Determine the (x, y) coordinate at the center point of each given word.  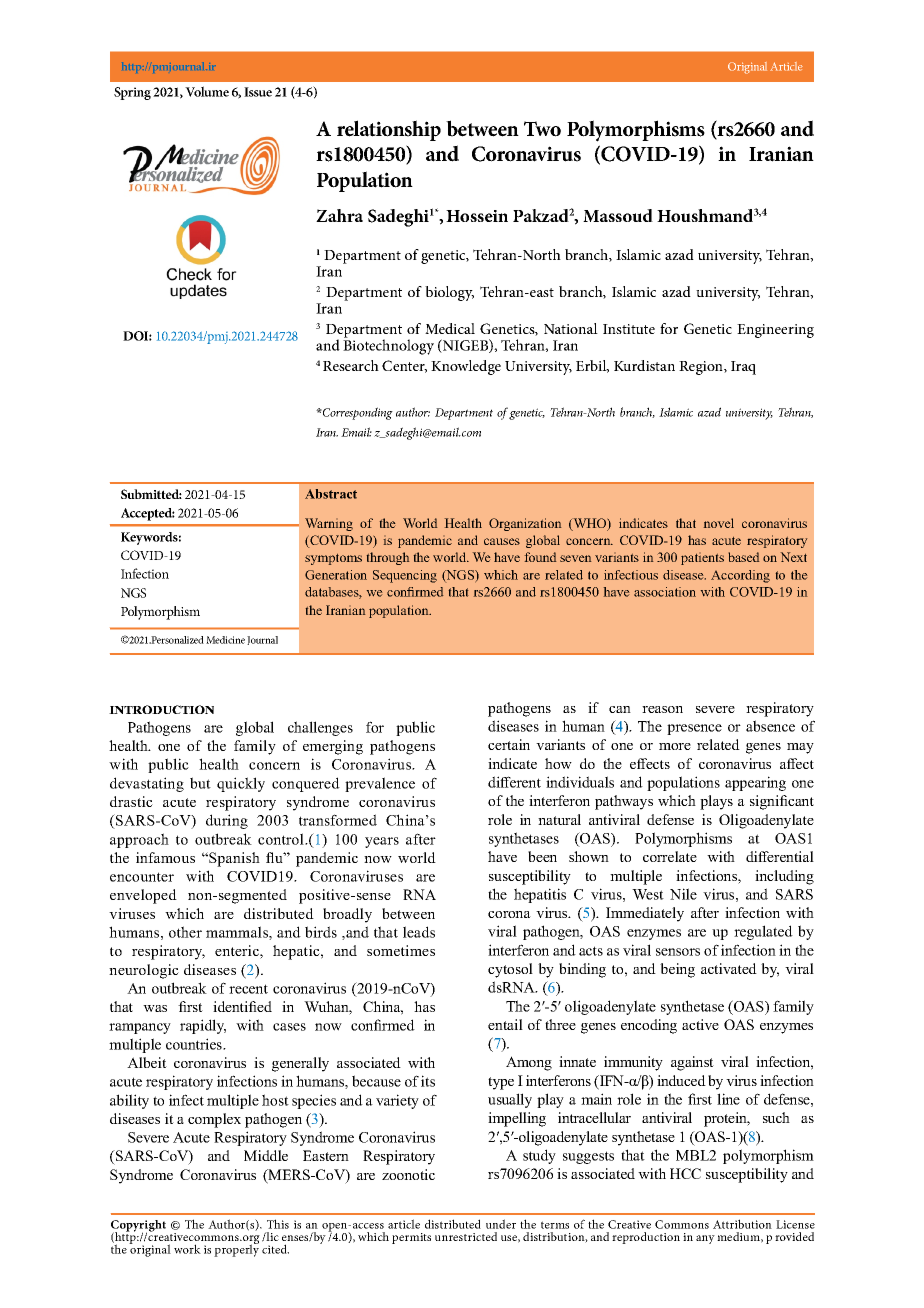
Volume (207, 91)
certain (509, 744)
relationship (389, 130)
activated (729, 968)
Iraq (743, 368)
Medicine (225, 640)
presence (694, 729)
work (187, 1249)
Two (542, 129)
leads (419, 932)
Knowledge (466, 367)
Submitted (151, 494)
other (185, 932)
